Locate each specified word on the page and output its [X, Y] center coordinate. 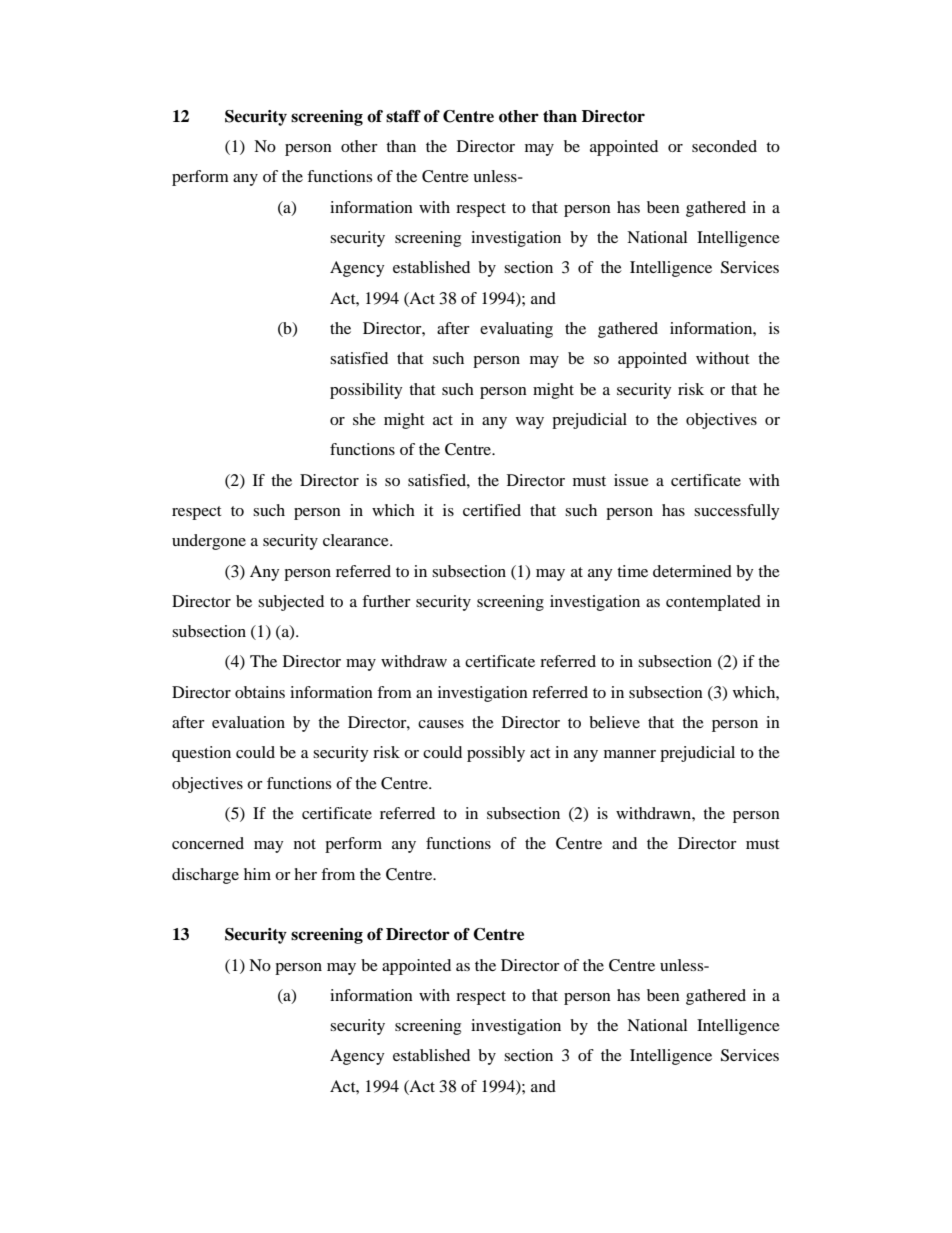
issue [631, 480]
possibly [496, 754]
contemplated [713, 603]
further [386, 601]
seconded [724, 146]
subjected [291, 603]
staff [403, 116]
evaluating [516, 330]
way [530, 423]
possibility [366, 391]
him [257, 874]
